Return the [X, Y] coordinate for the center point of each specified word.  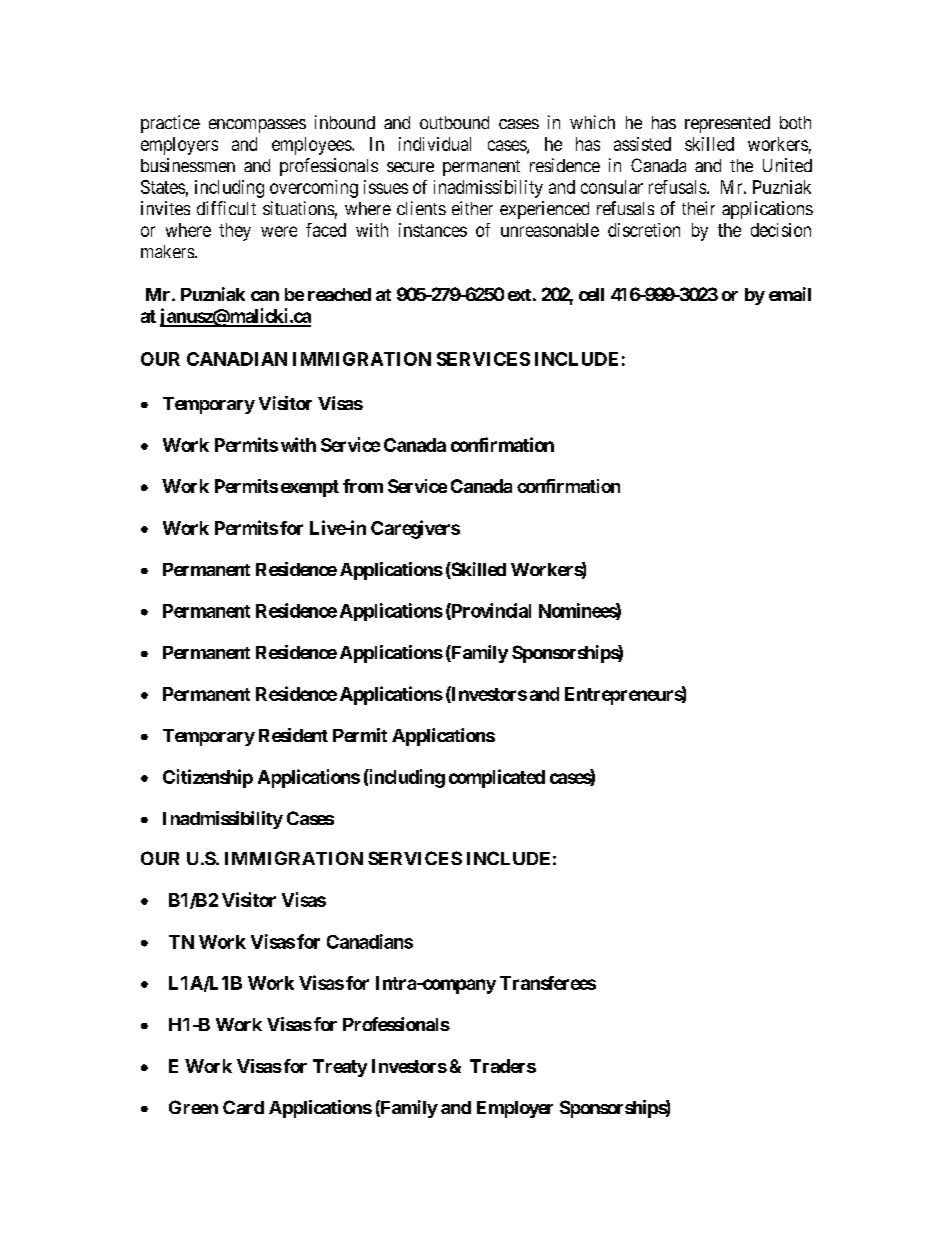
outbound [454, 122]
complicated [497, 778]
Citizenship [208, 778]
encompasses [257, 126]
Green [193, 1107]
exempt [310, 488]
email [790, 294]
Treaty [340, 1068]
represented [727, 124]
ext [519, 295]
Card [243, 1107]
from [363, 486]
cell [591, 294]
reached [339, 294]
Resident [293, 735]
